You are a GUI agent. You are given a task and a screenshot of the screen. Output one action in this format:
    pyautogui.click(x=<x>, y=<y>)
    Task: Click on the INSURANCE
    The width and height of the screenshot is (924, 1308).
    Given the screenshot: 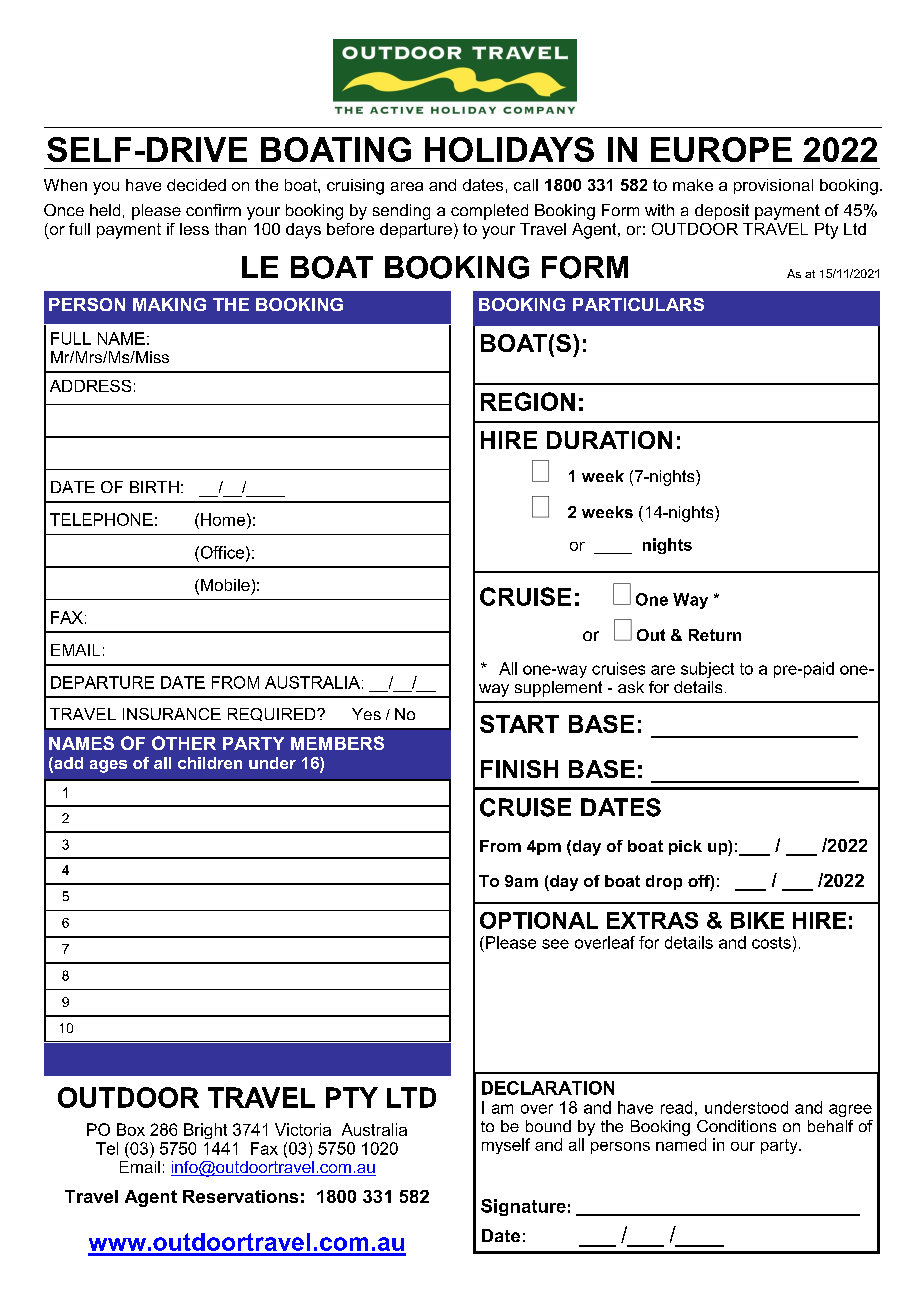 What is the action you would take?
    pyautogui.click(x=172, y=714)
